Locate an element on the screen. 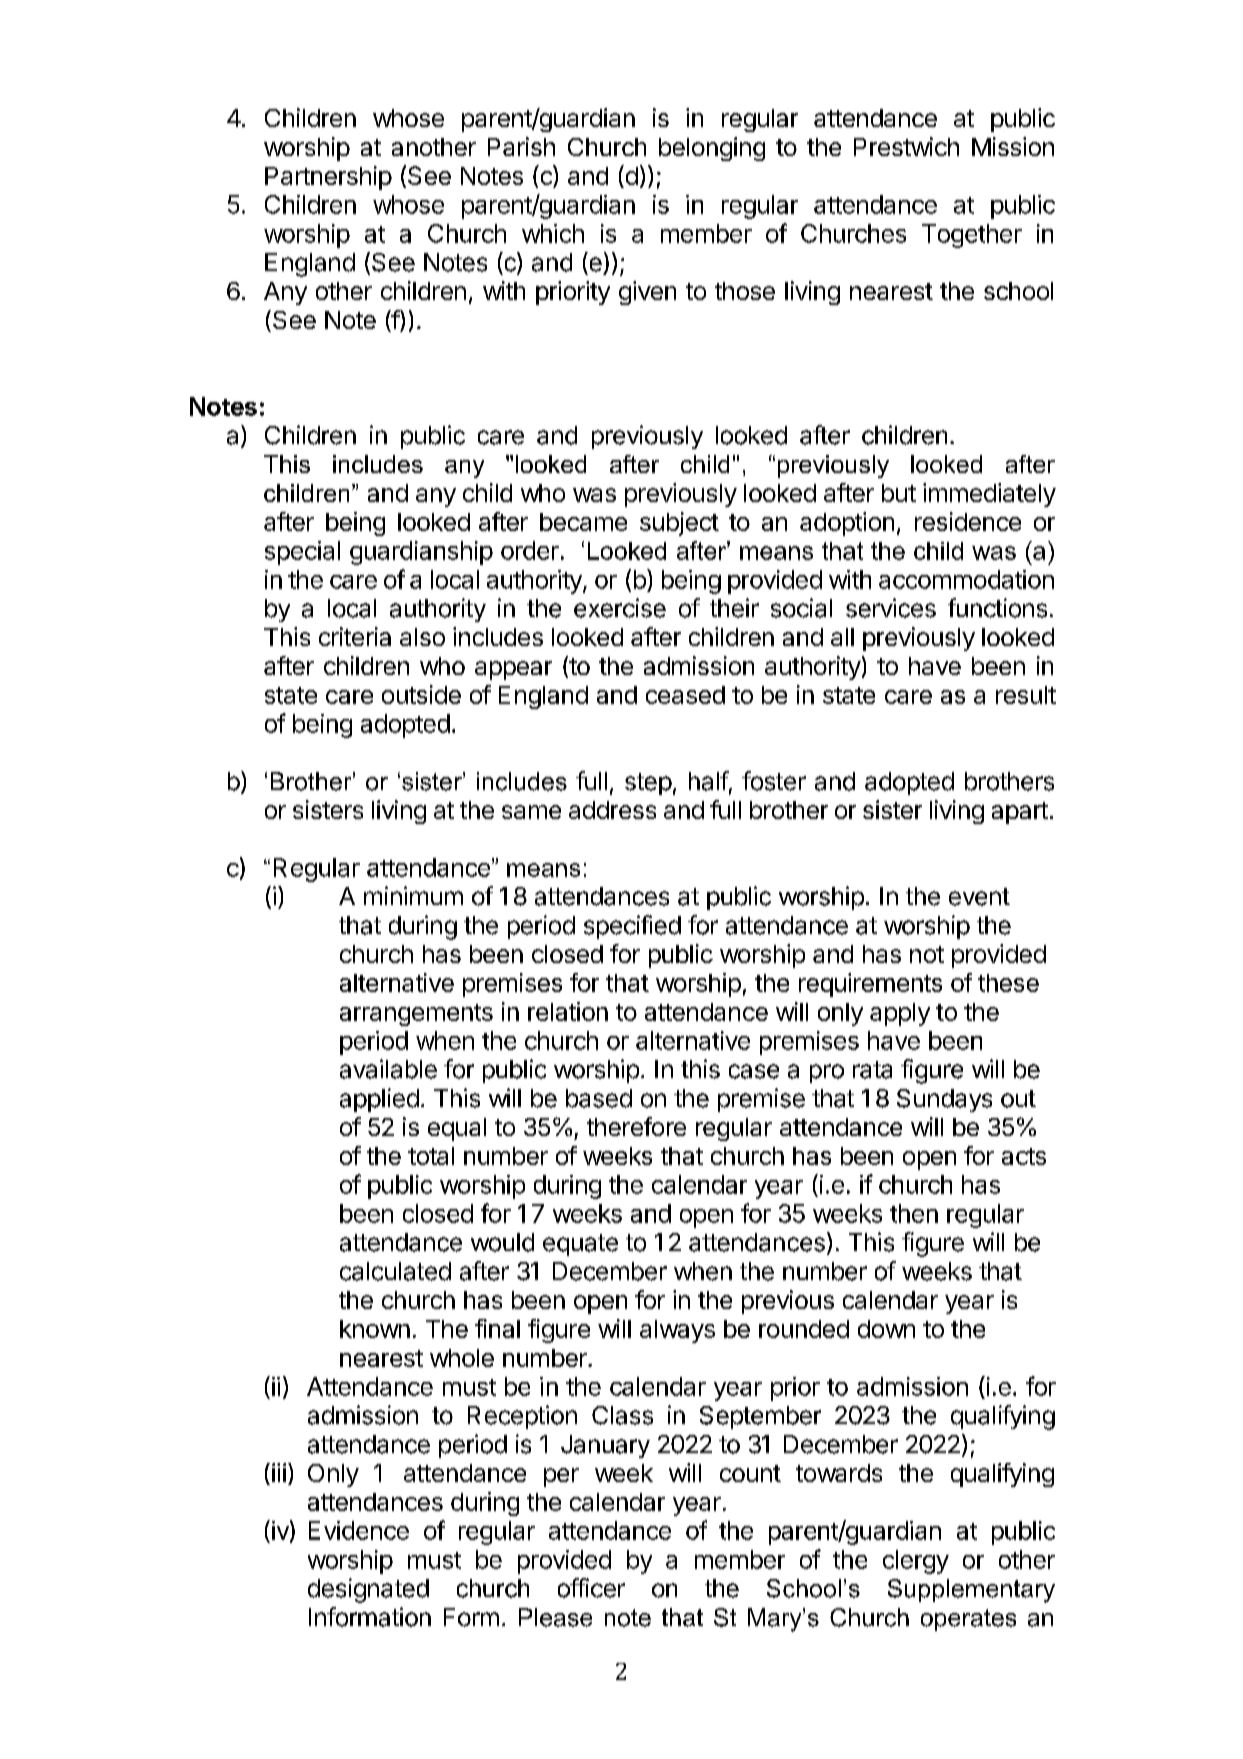 This screenshot has height=1759, width=1243. belonging is located at coordinates (712, 149).
